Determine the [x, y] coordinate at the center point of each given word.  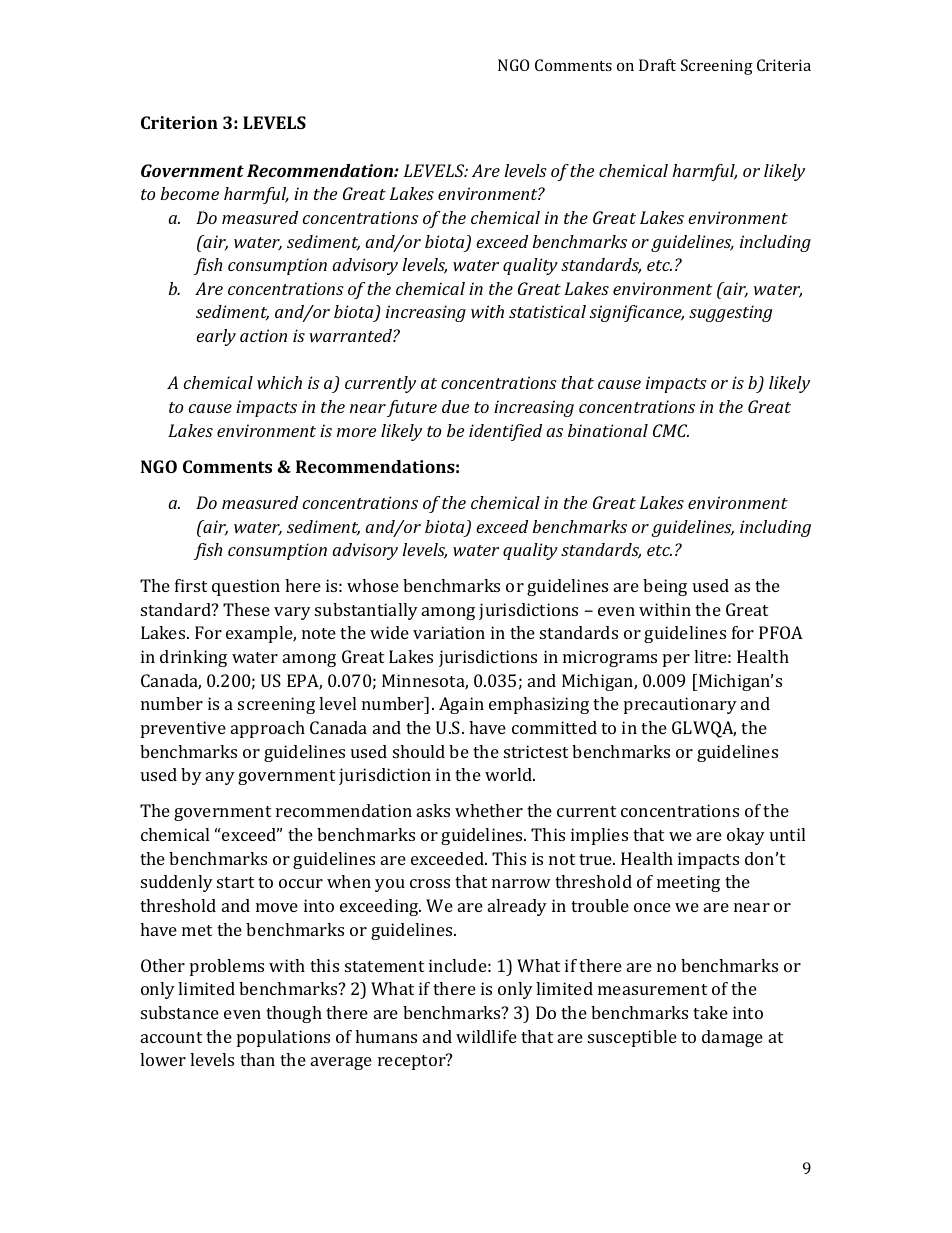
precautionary [680, 705]
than [257, 1059]
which [279, 382]
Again [461, 705]
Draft [657, 65]
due [455, 406]
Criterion [179, 122]
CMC [671, 430]
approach [268, 729]
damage [732, 1038]
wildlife [486, 1036]
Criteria [784, 65]
